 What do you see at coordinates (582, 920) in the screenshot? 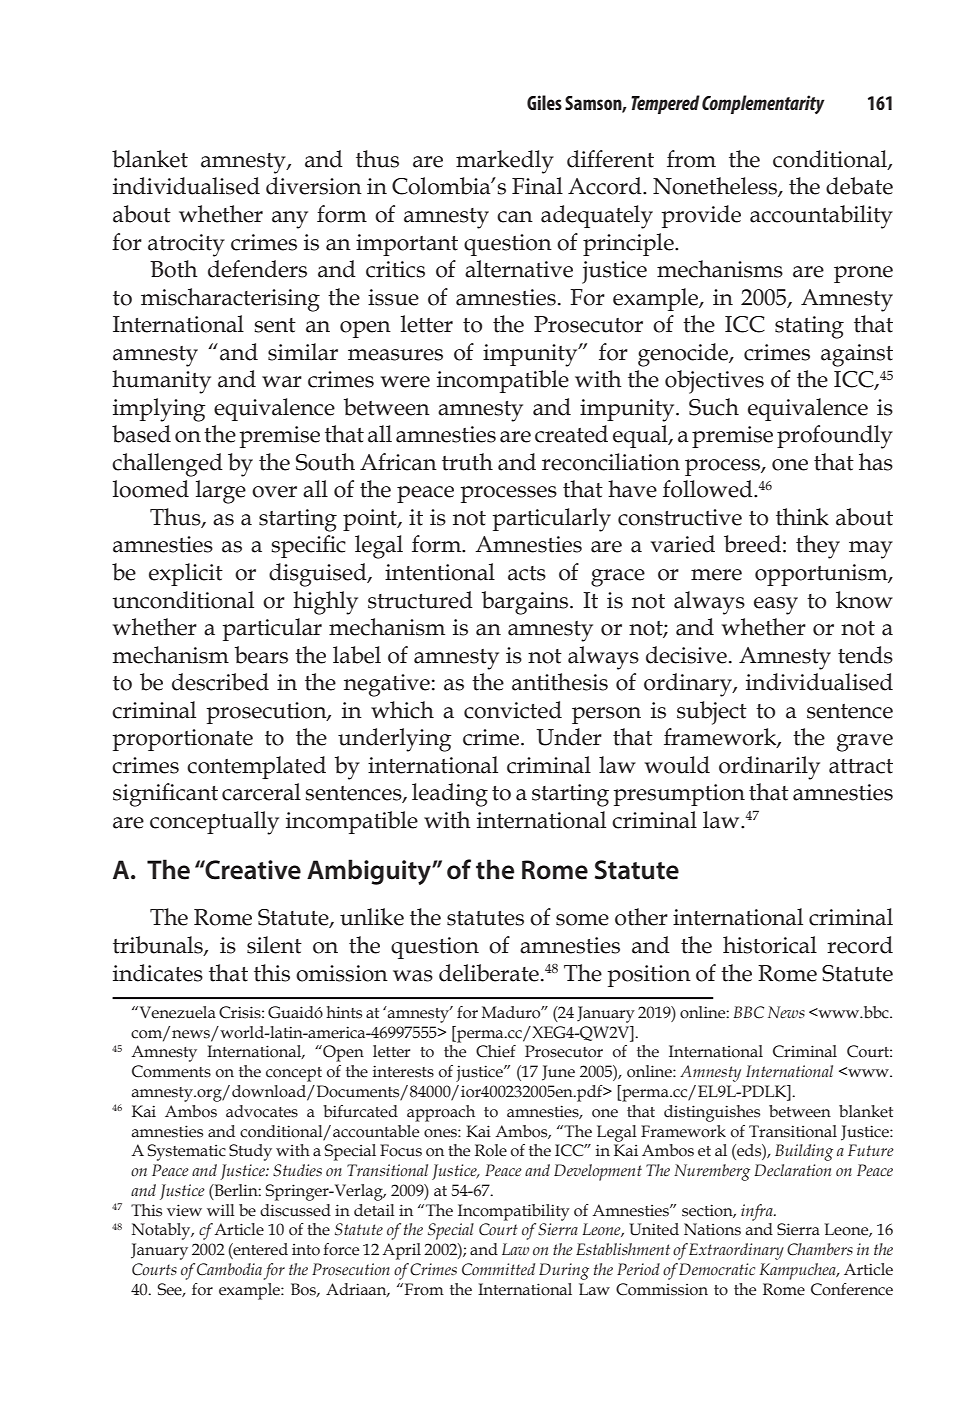
I see `some` at bounding box center [582, 920].
